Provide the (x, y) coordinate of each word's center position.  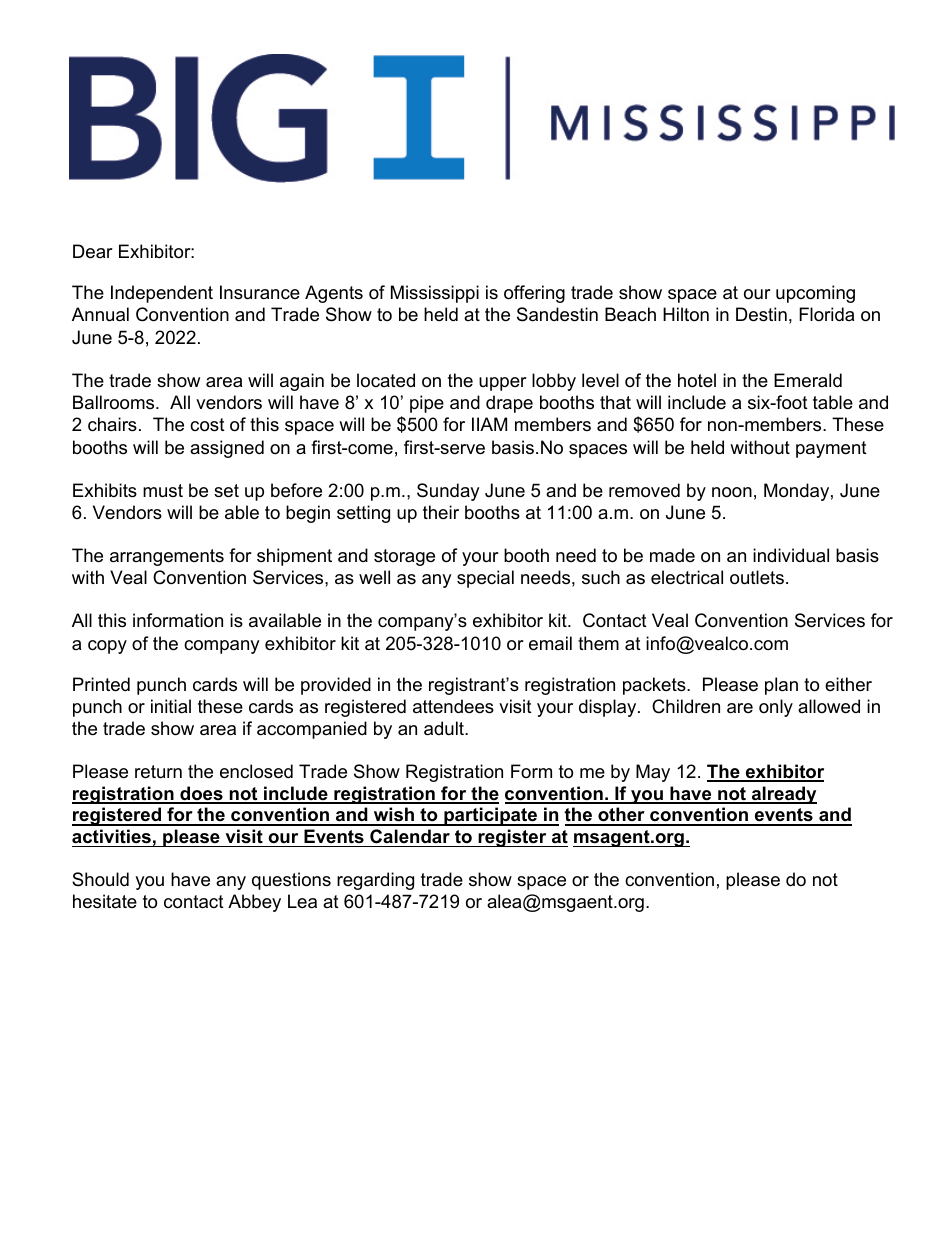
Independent (162, 294)
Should (100, 879)
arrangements (167, 557)
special (485, 579)
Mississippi (435, 294)
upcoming (815, 294)
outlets (757, 577)
